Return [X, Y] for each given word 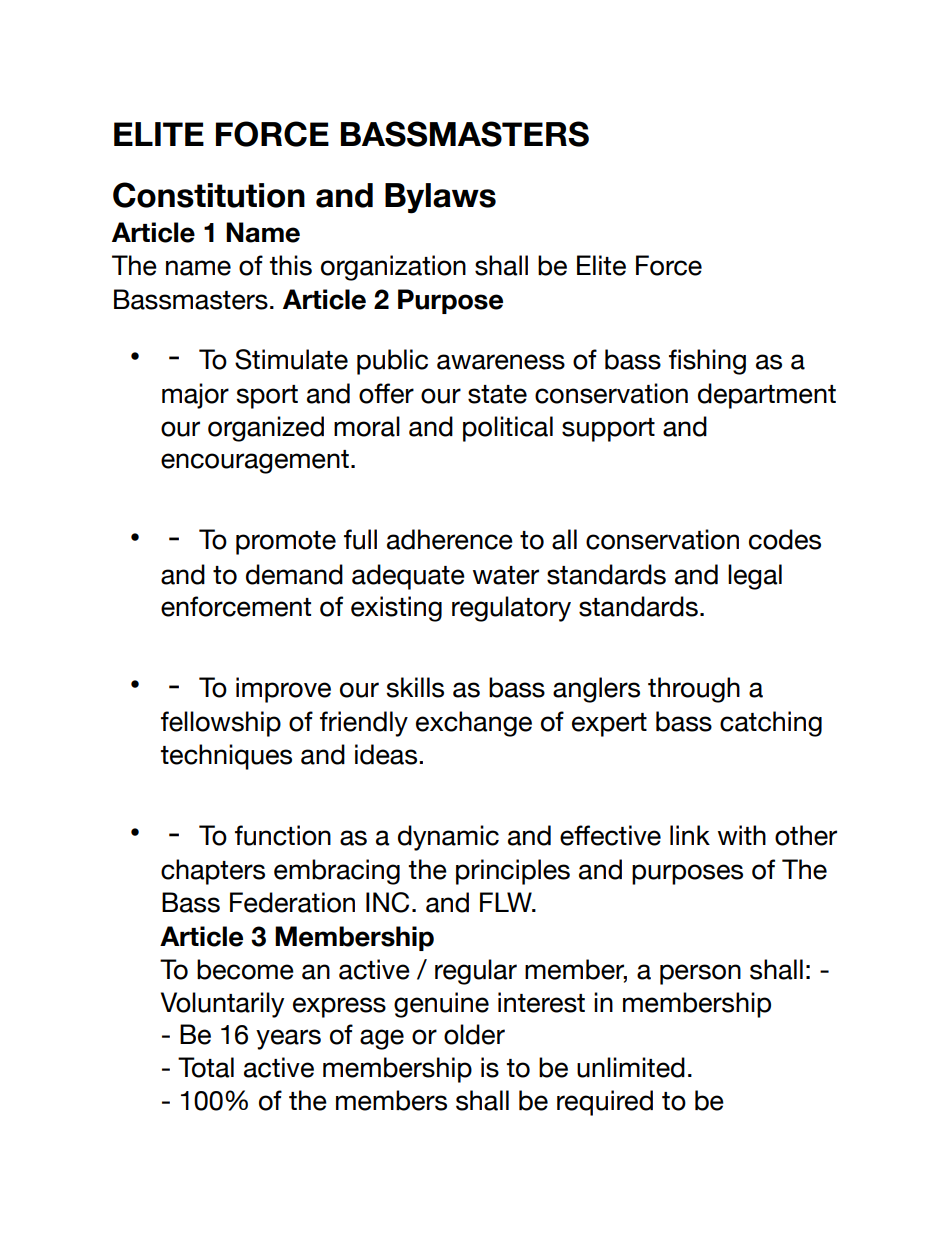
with [742, 835]
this [290, 265]
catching [771, 724]
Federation [292, 902]
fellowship [221, 724]
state [497, 394]
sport [267, 397]
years [288, 1039]
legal [755, 577]
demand [294, 574]
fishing [707, 362]
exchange [474, 724]
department [767, 396]
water [506, 575]
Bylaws [440, 198]
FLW [507, 902]
